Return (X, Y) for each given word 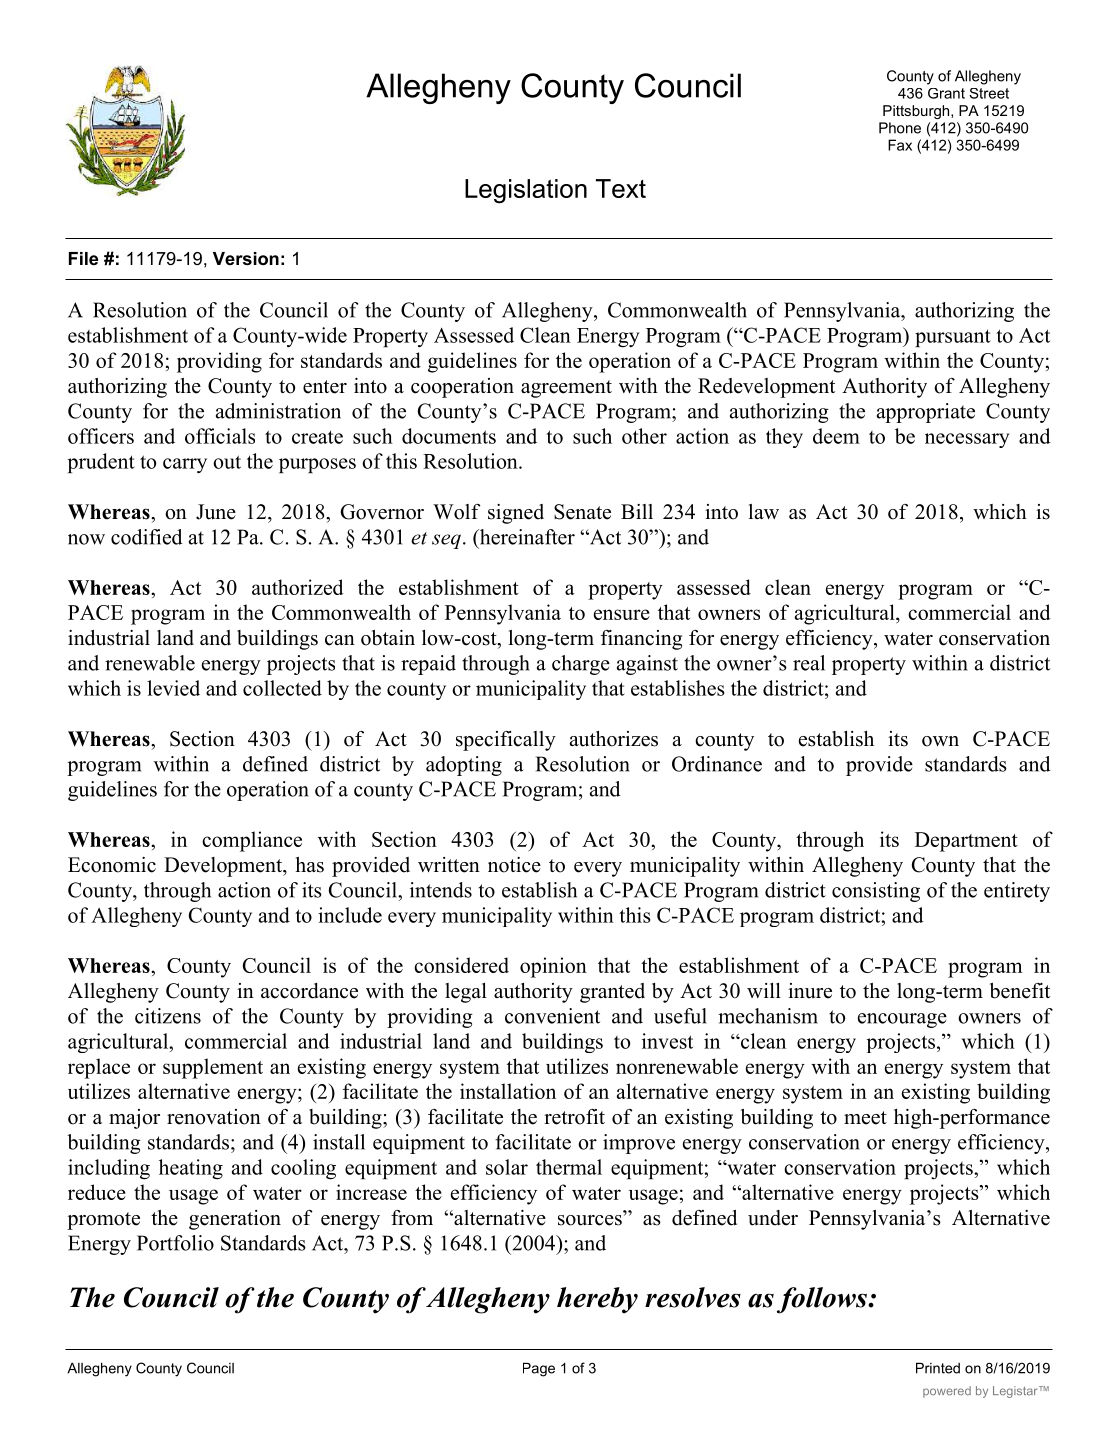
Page (539, 1369)
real (809, 663)
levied (173, 688)
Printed (938, 1368)
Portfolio (175, 1243)
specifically (506, 741)
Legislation (526, 191)
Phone (900, 128)
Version (246, 259)
